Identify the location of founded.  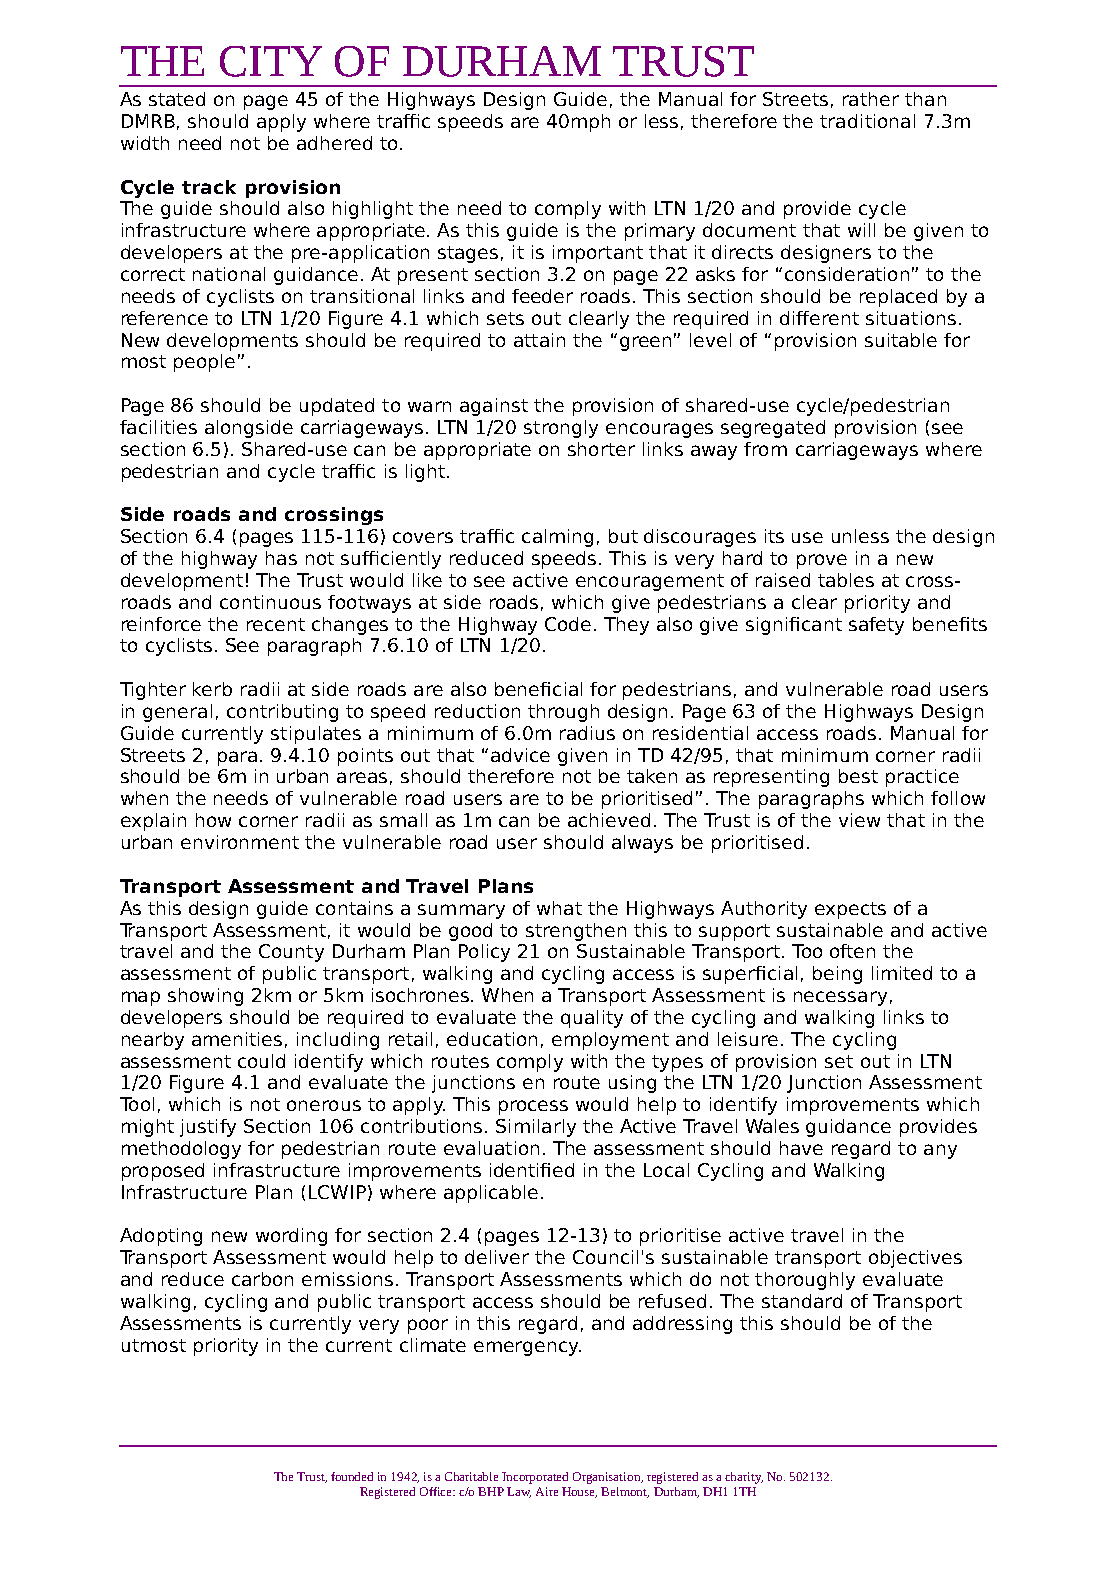
(352, 1476).
